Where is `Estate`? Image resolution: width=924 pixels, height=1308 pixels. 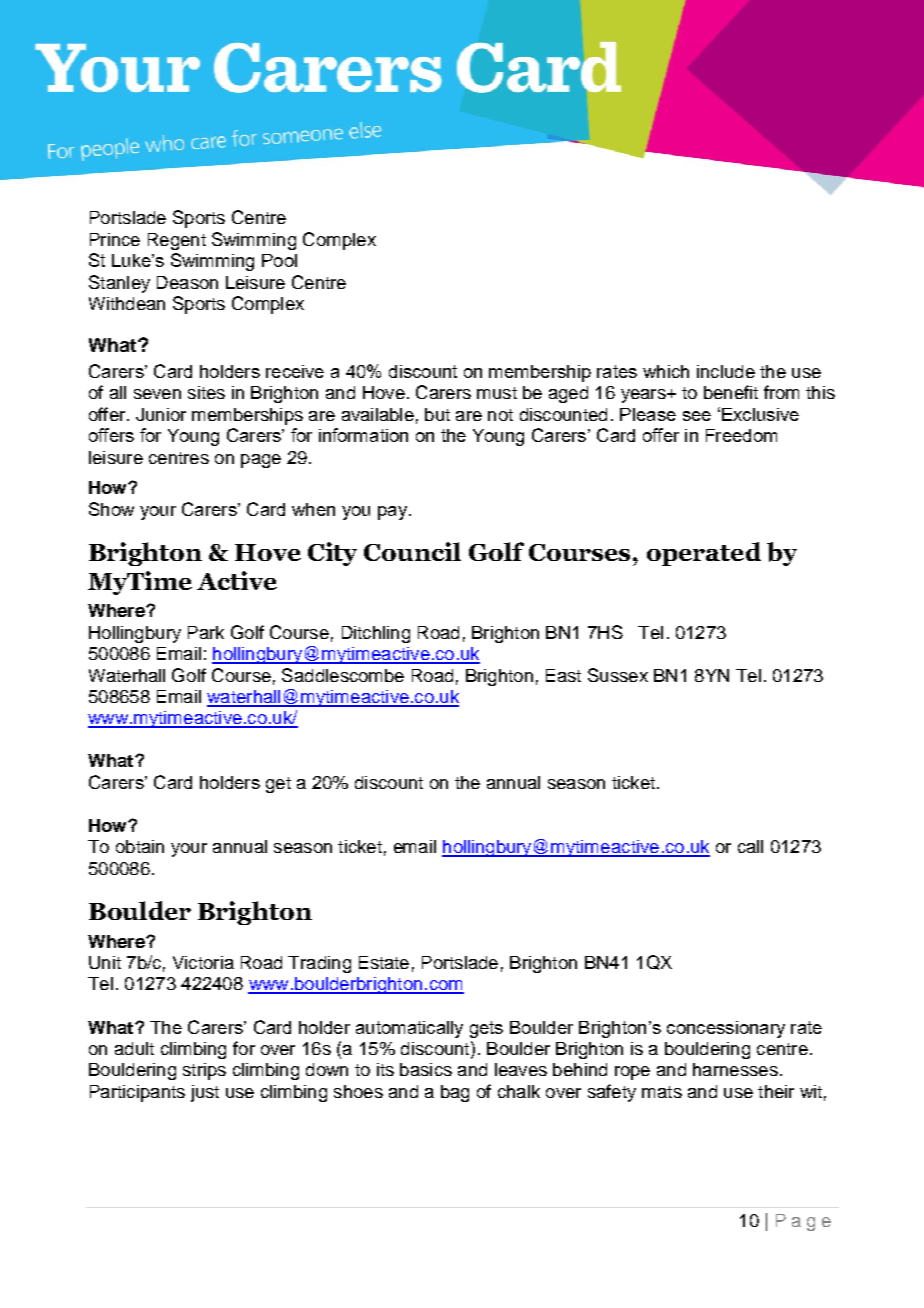 Estate is located at coordinates (384, 962).
